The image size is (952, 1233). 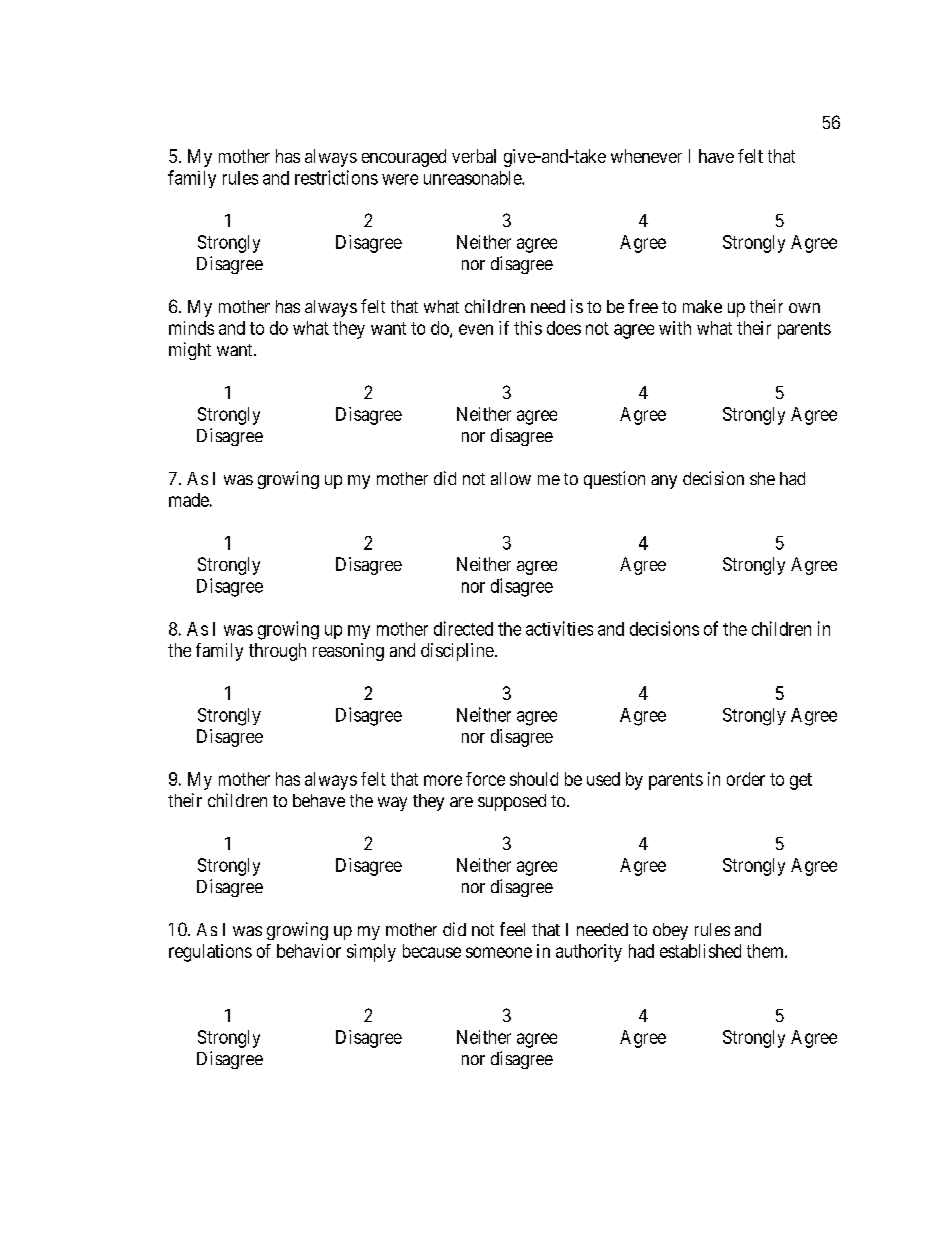 What do you see at coordinates (700, 951) in the screenshot?
I see `established` at bounding box center [700, 951].
